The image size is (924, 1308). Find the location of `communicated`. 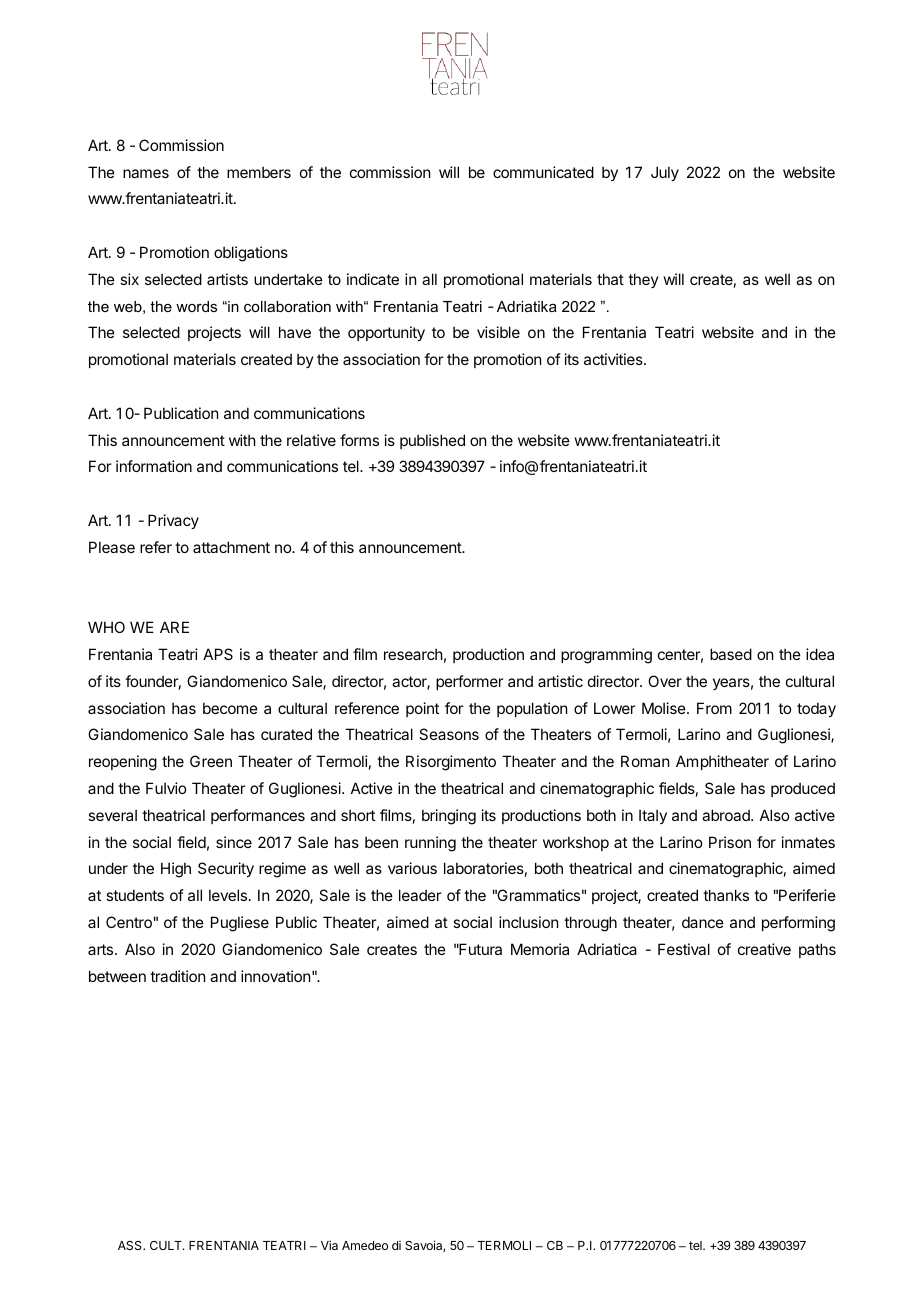

communicated is located at coordinates (543, 172).
